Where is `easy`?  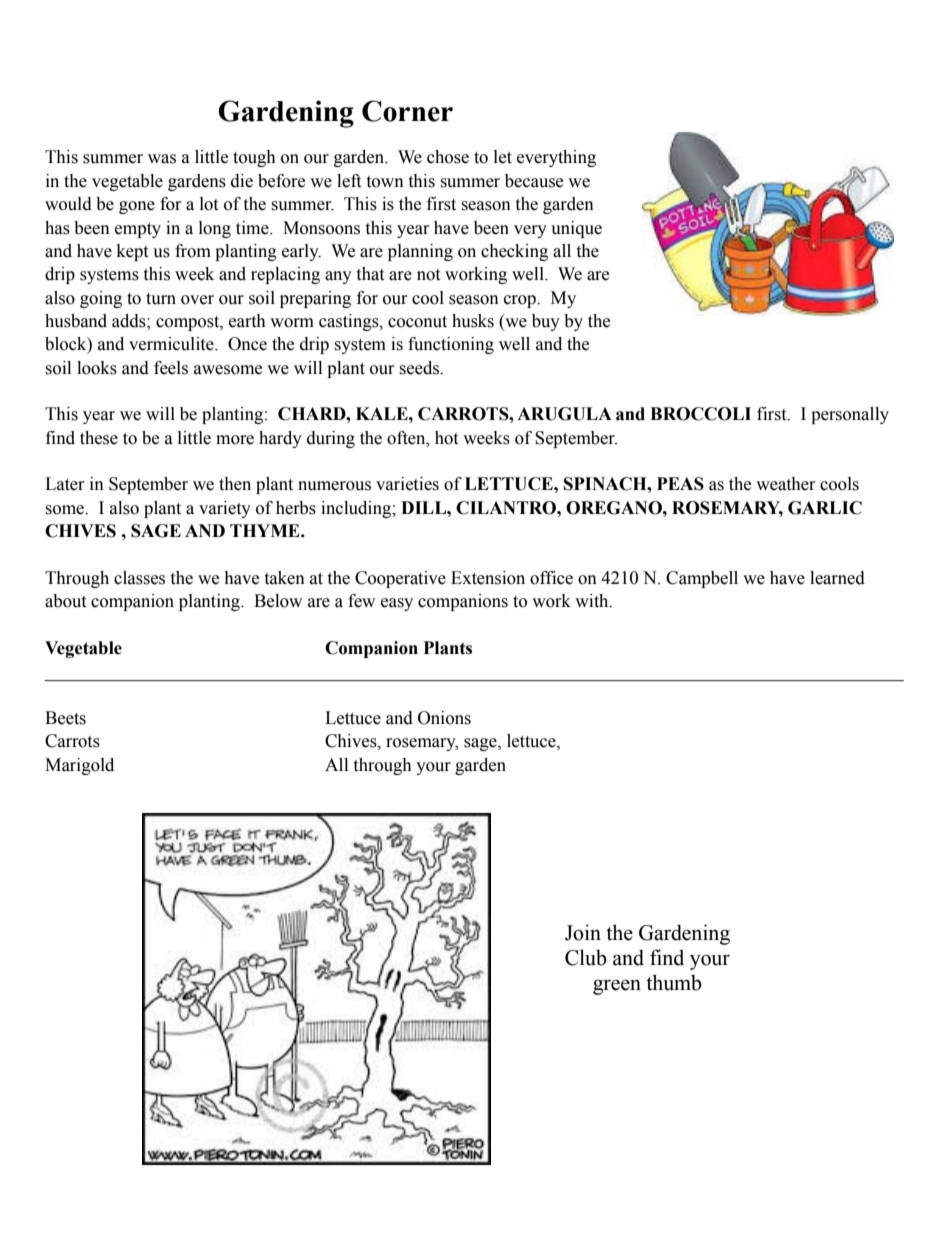 easy is located at coordinates (397, 604).
